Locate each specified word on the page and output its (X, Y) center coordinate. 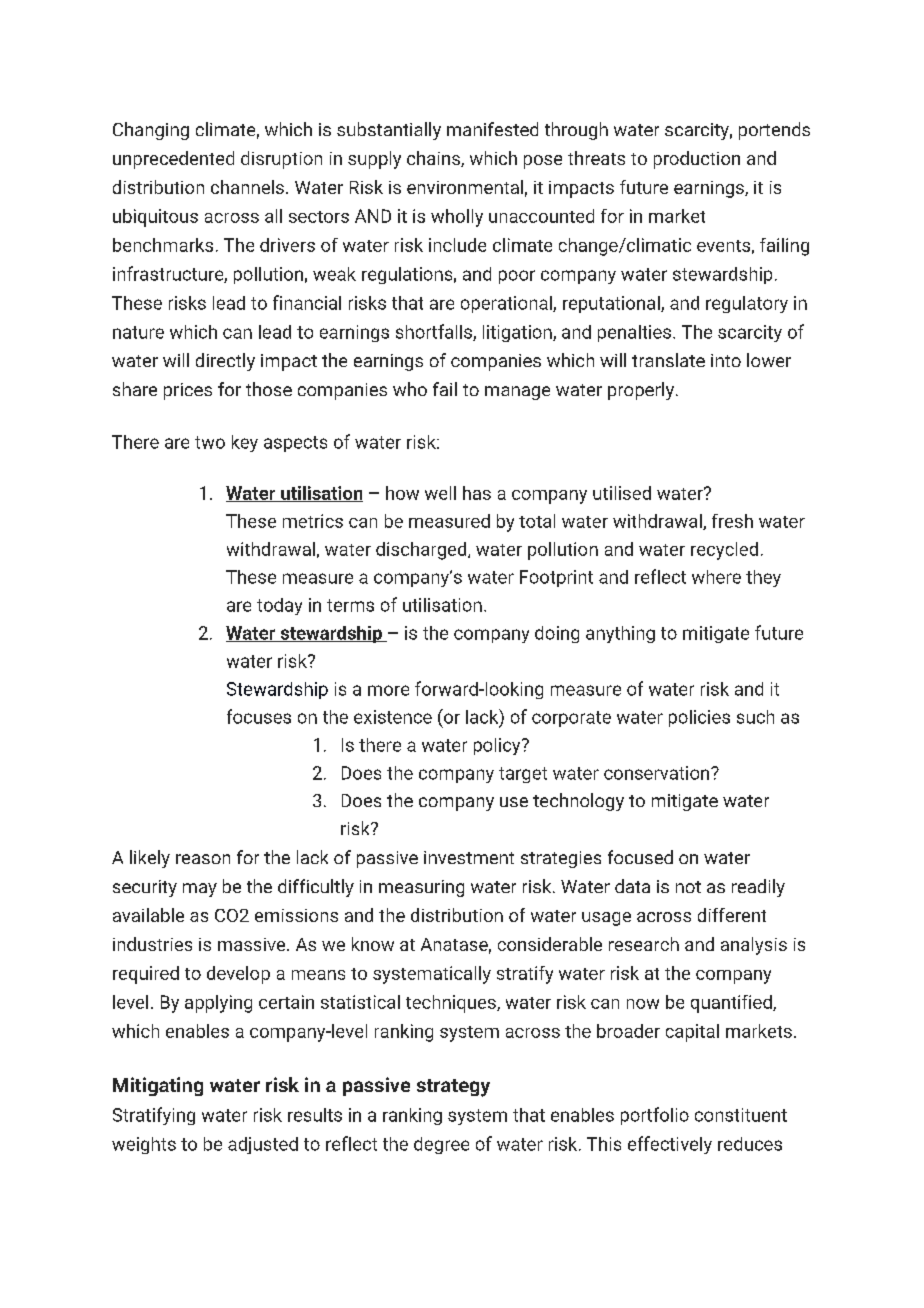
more (388, 690)
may (200, 890)
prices (188, 391)
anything (620, 634)
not (688, 887)
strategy (453, 1088)
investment (469, 857)
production (697, 160)
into (726, 360)
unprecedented (173, 160)
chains (434, 159)
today (279, 606)
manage (517, 393)
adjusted (263, 1145)
